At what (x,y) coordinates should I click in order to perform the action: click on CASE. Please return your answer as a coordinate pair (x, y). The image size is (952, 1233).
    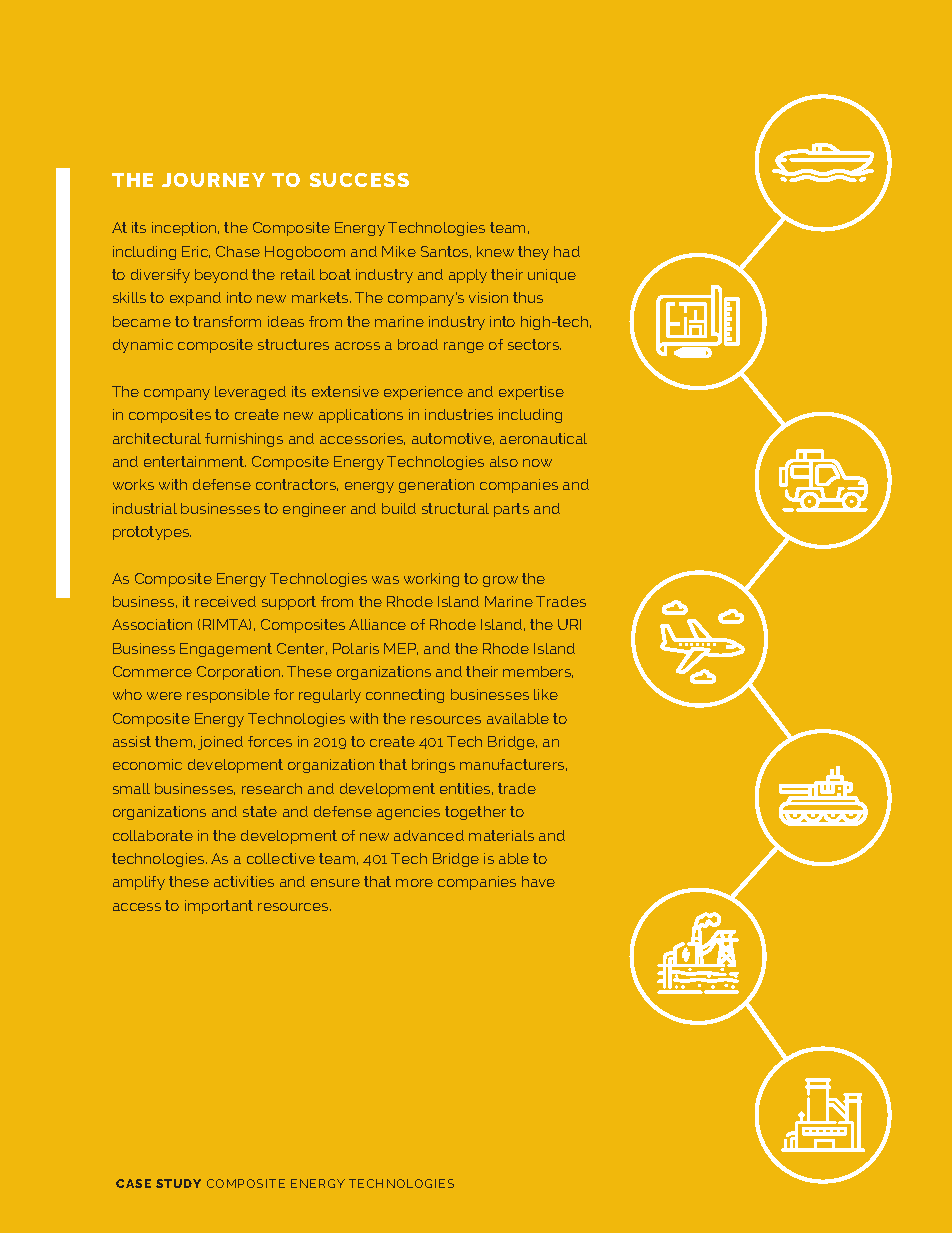
    Looking at the image, I should click on (133, 1183).
